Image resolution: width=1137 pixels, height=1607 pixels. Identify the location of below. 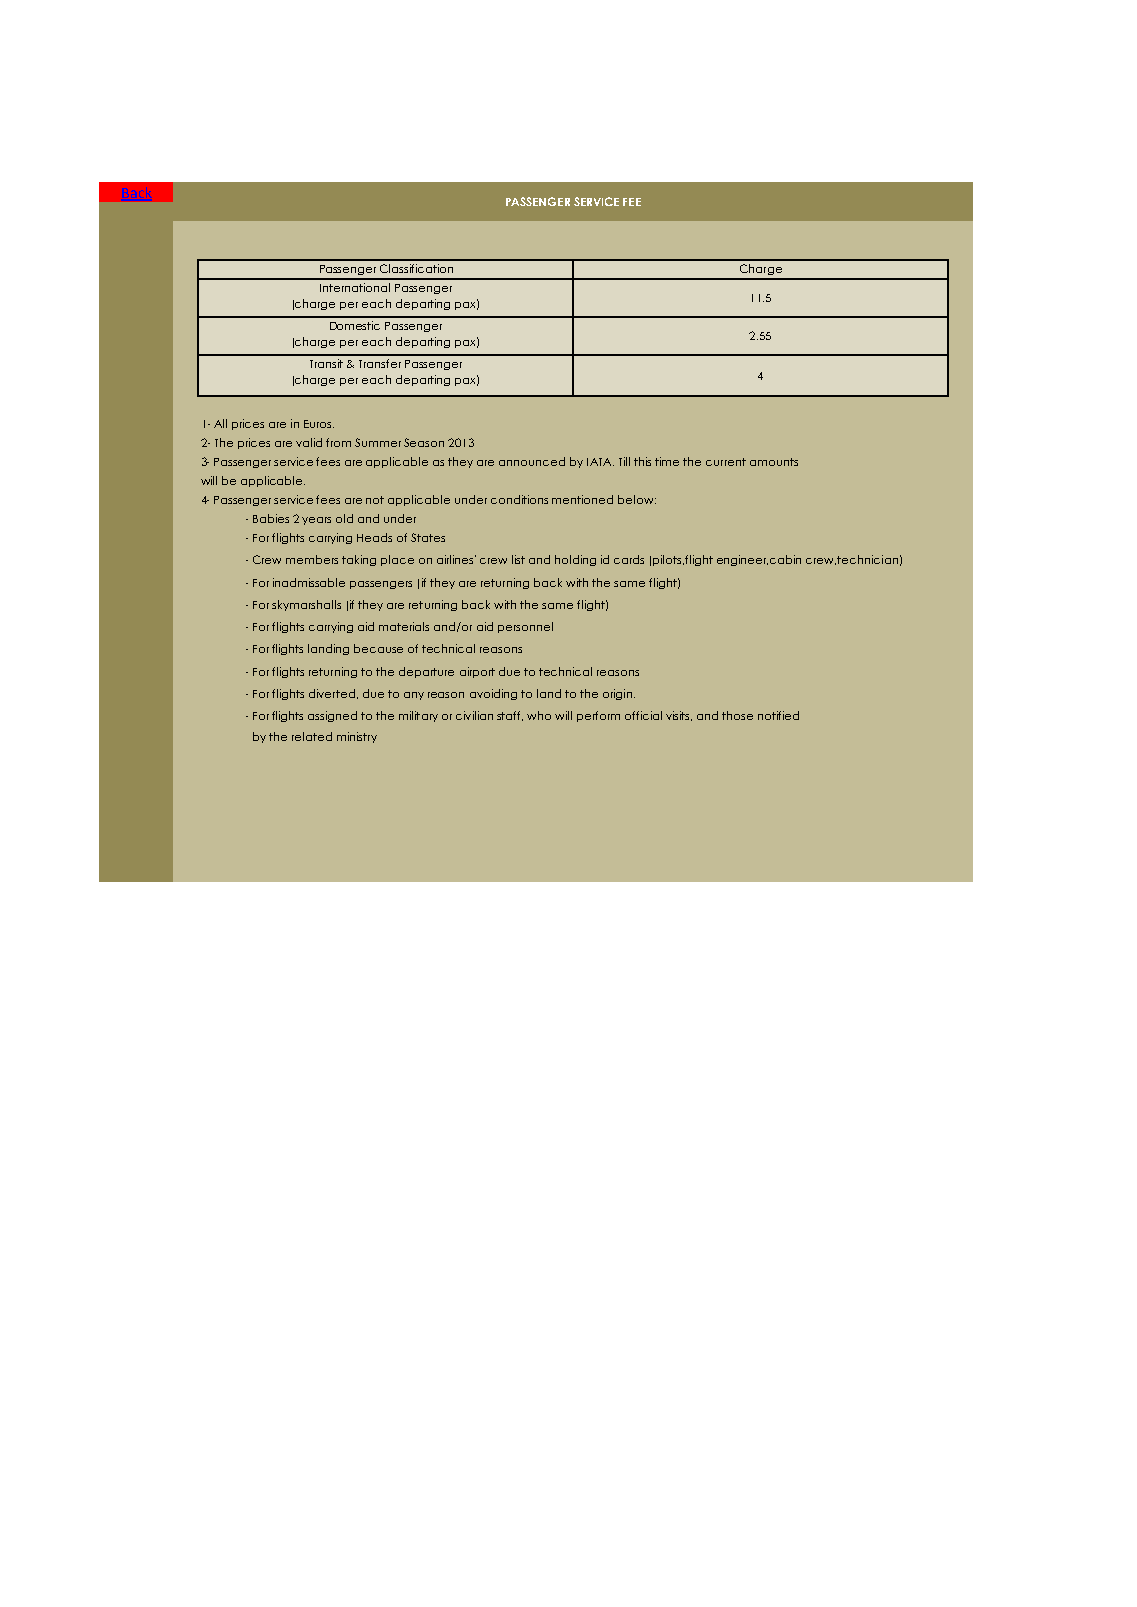
(637, 499).
